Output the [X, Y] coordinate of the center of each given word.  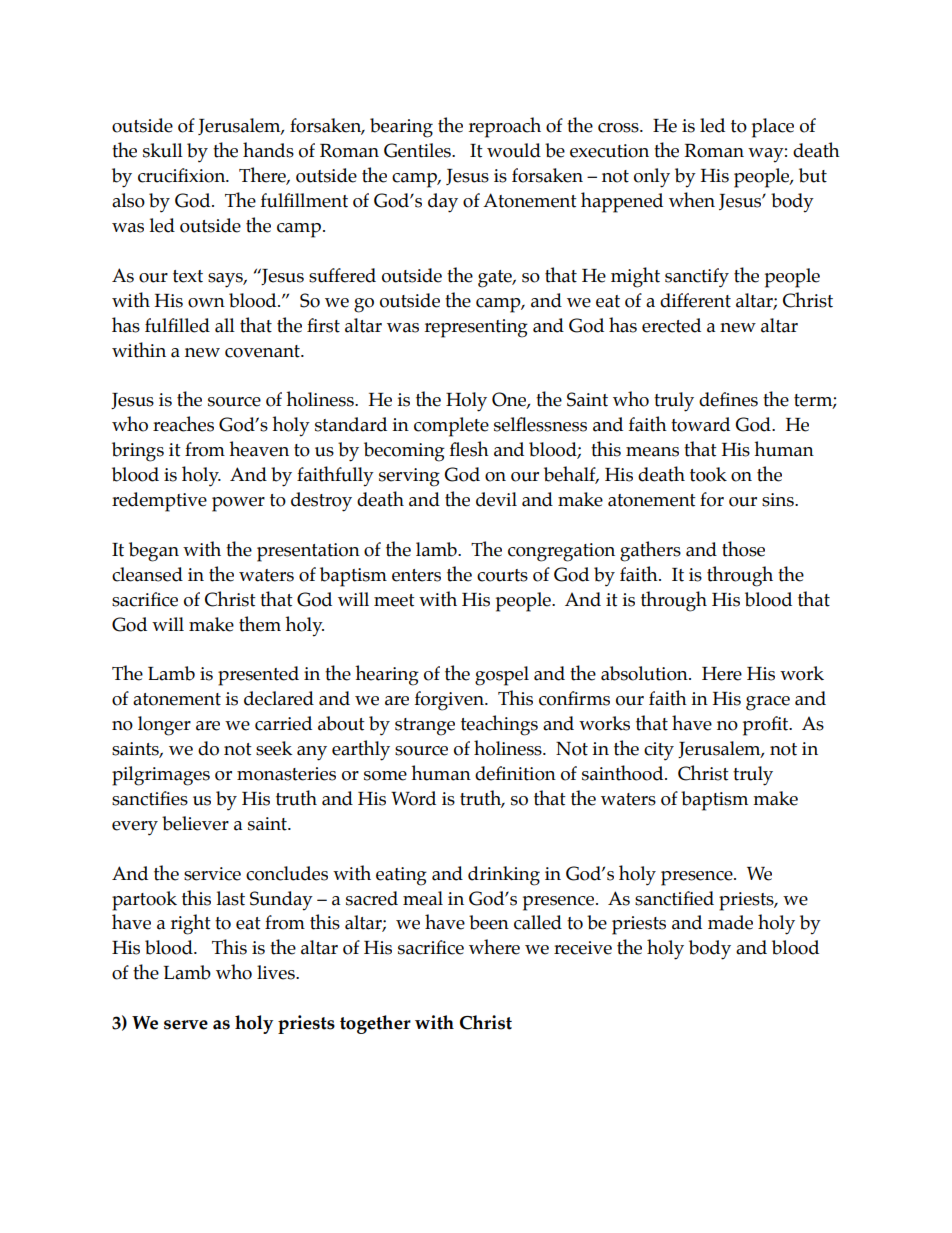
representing [476, 328]
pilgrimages [161, 776]
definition [515, 773]
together [375, 1024]
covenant [263, 351]
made [730, 922]
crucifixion [183, 175]
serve [186, 1025]
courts [502, 575]
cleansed [147, 574]
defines [728, 399]
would [514, 150]
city [659, 751]
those [743, 549]
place [773, 128]
